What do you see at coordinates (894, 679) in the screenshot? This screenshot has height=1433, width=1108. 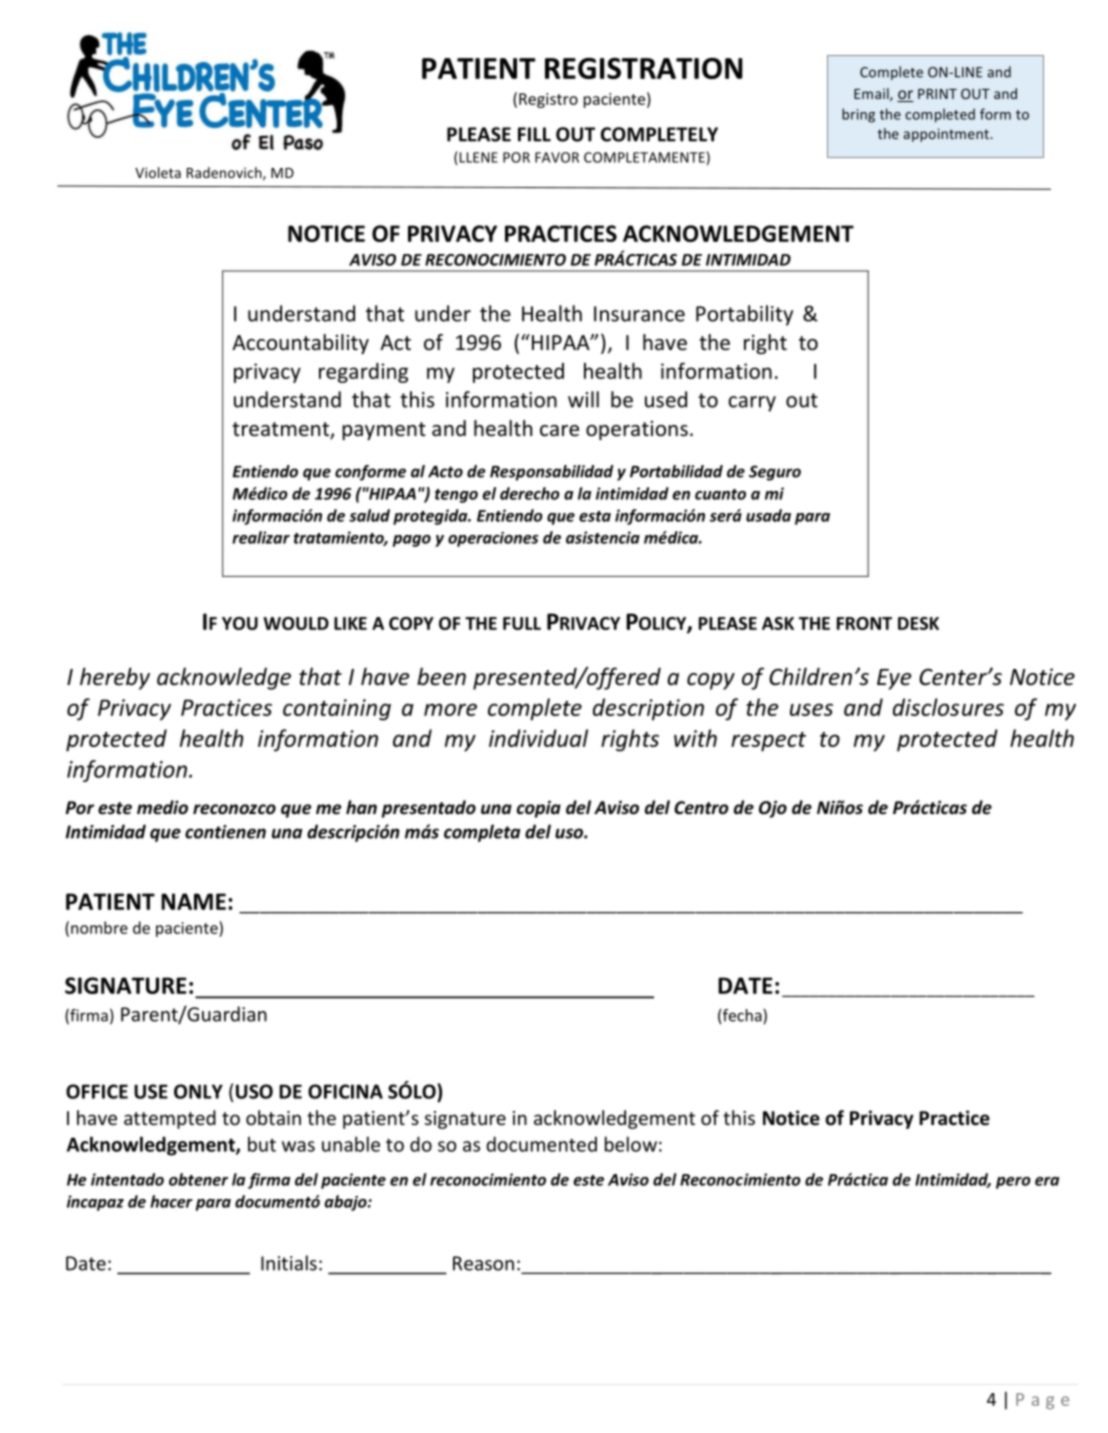 I see `Eye` at bounding box center [894, 679].
